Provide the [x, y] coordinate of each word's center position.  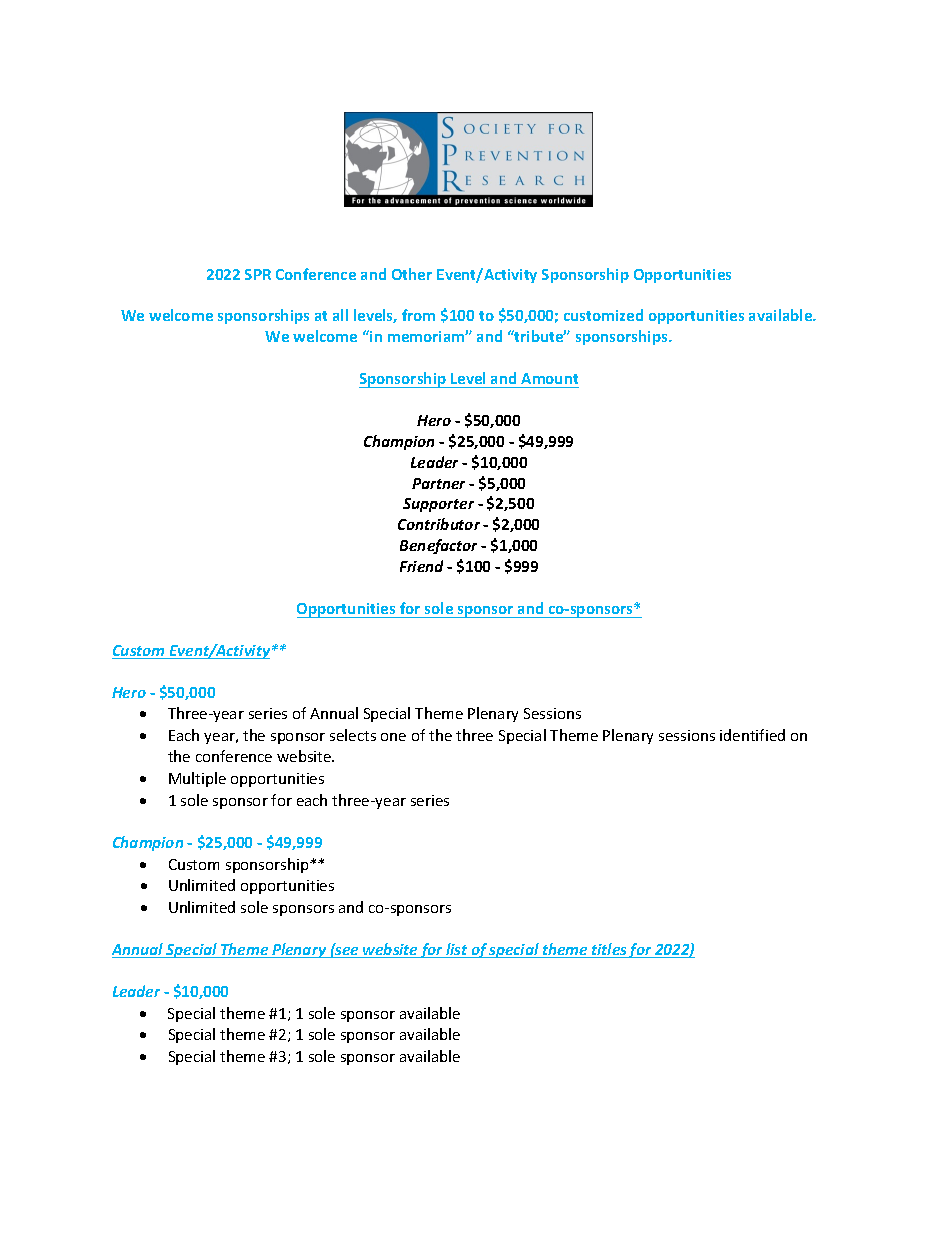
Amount [549, 378]
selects [353, 735]
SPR [258, 274]
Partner [438, 483]
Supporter [438, 505]
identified [752, 735]
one [393, 737]
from [418, 315]
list [457, 950]
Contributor [439, 524]
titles [609, 950]
